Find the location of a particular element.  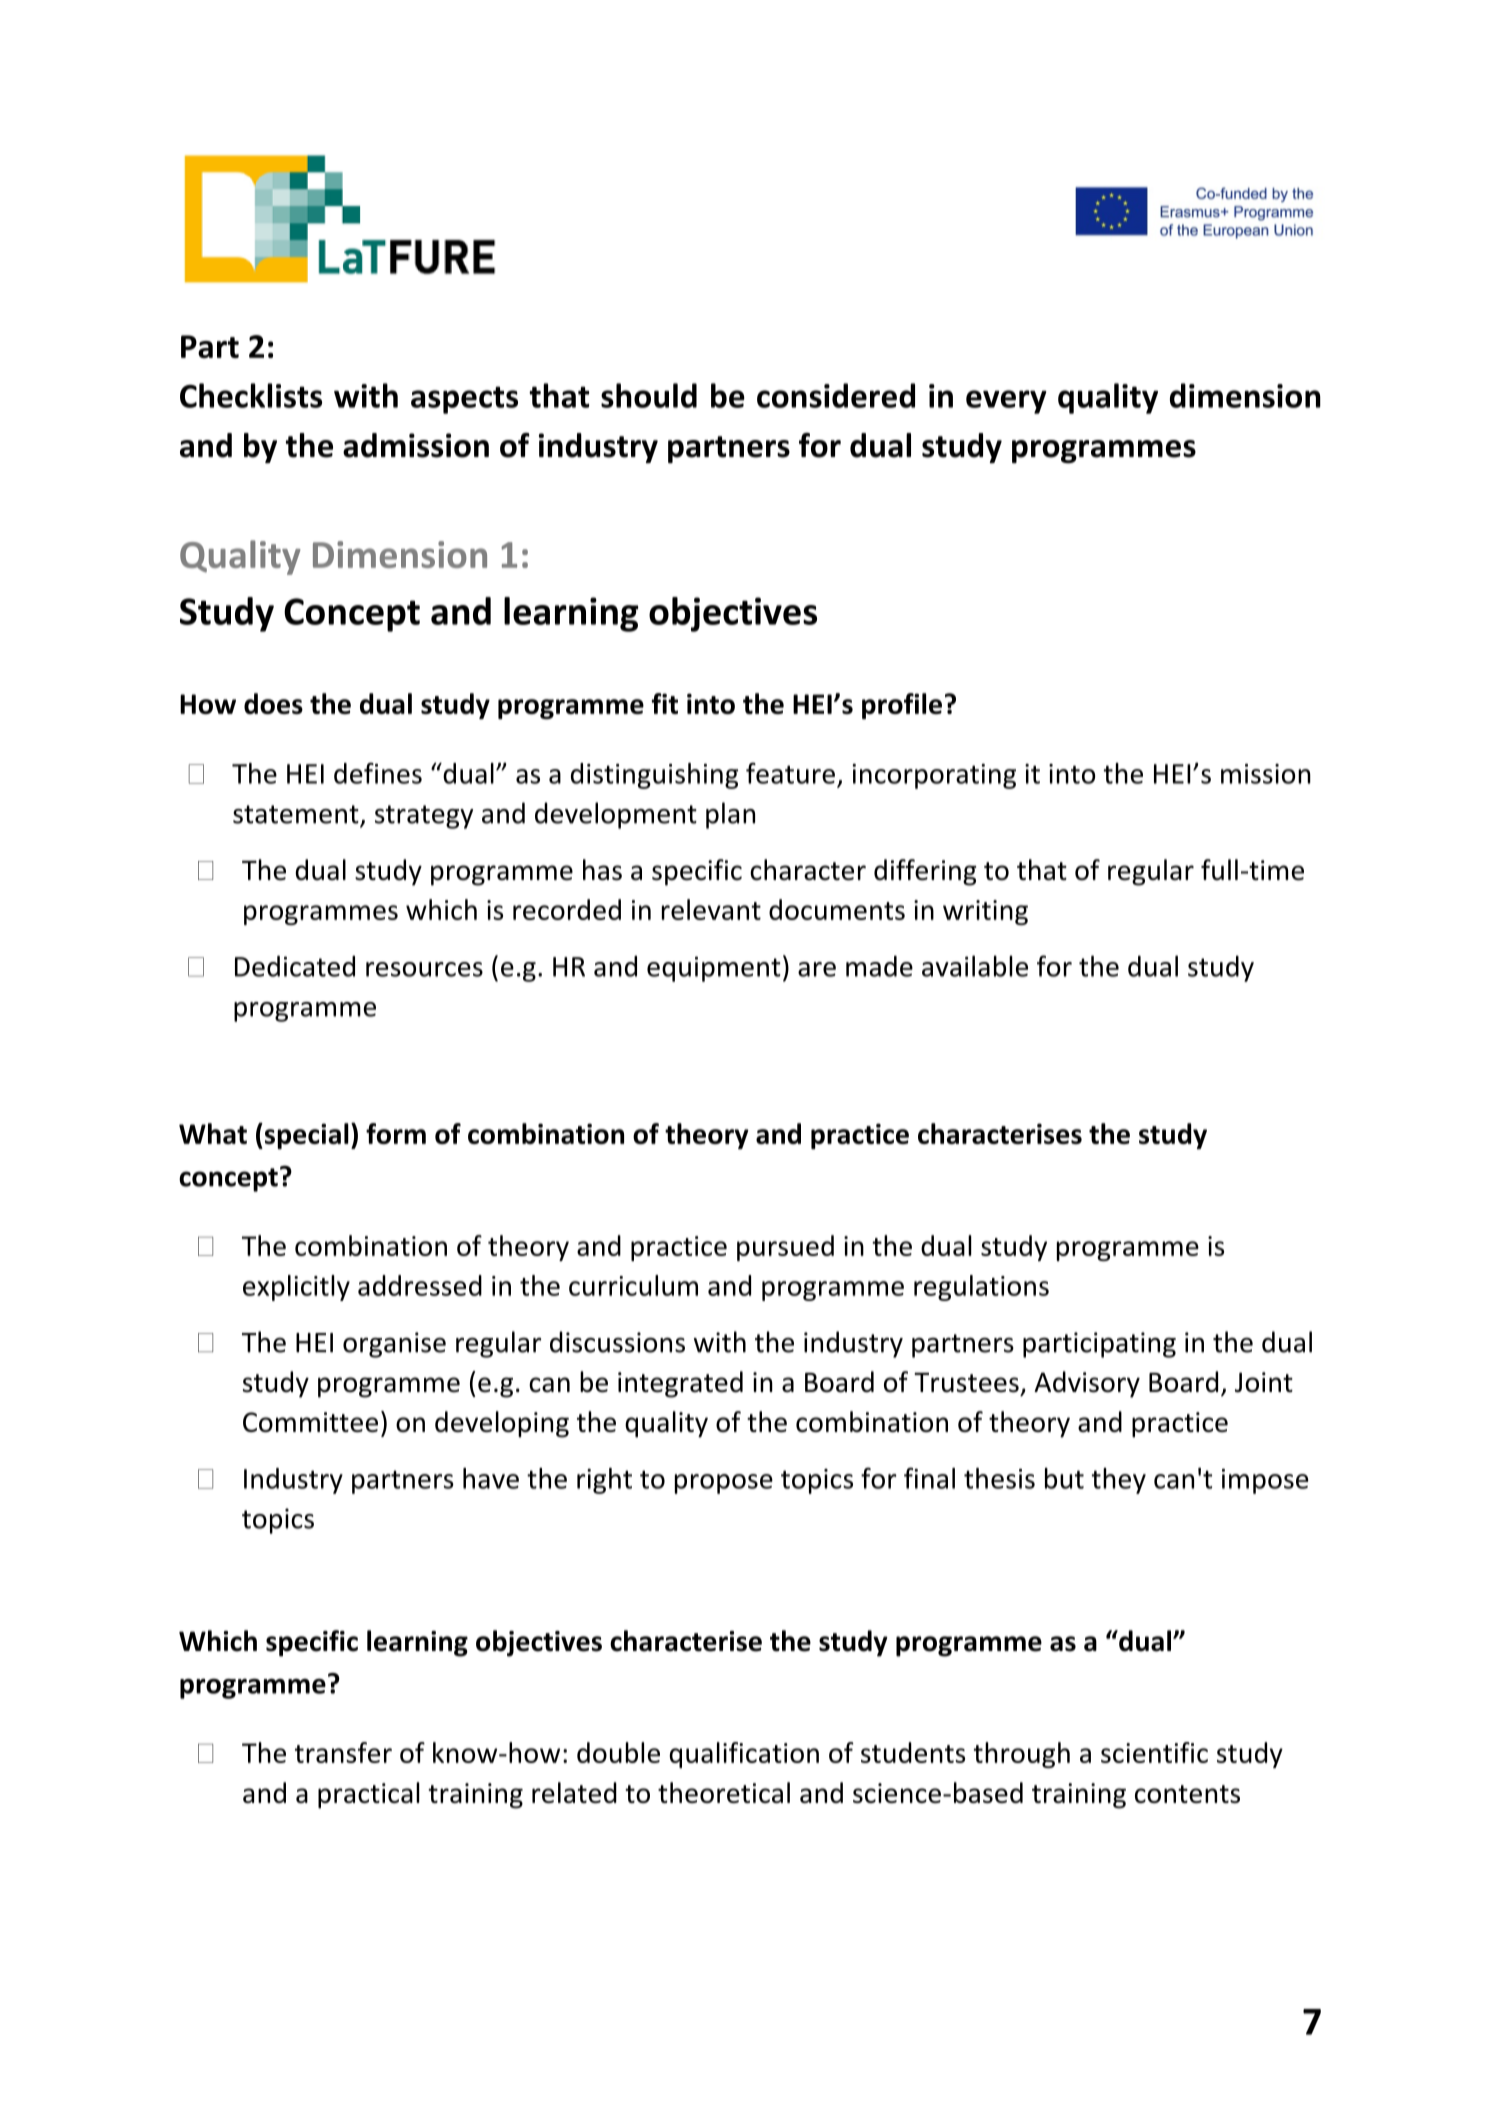

propose is located at coordinates (724, 1484).
